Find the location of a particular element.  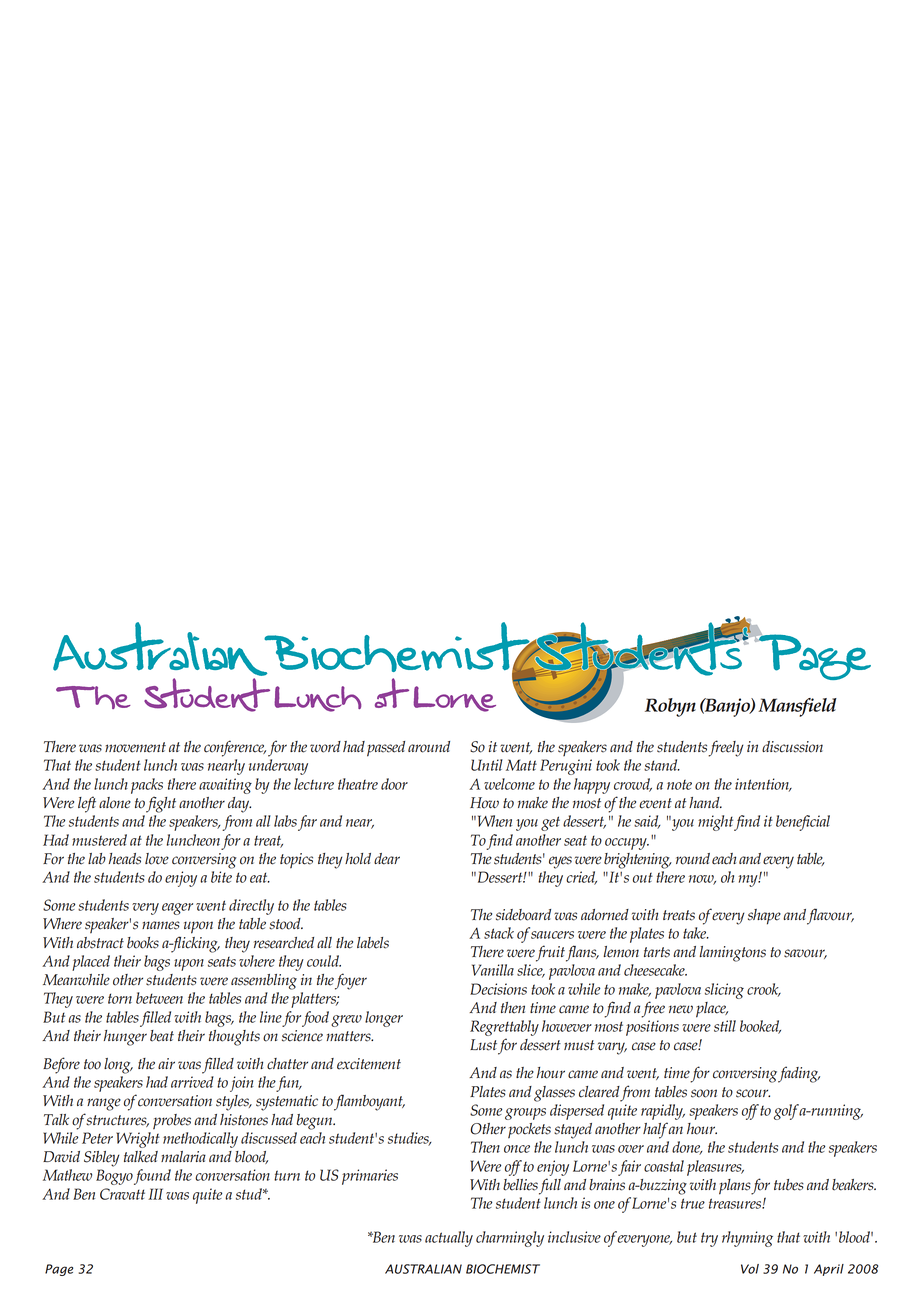

Wright is located at coordinates (138, 1140).
